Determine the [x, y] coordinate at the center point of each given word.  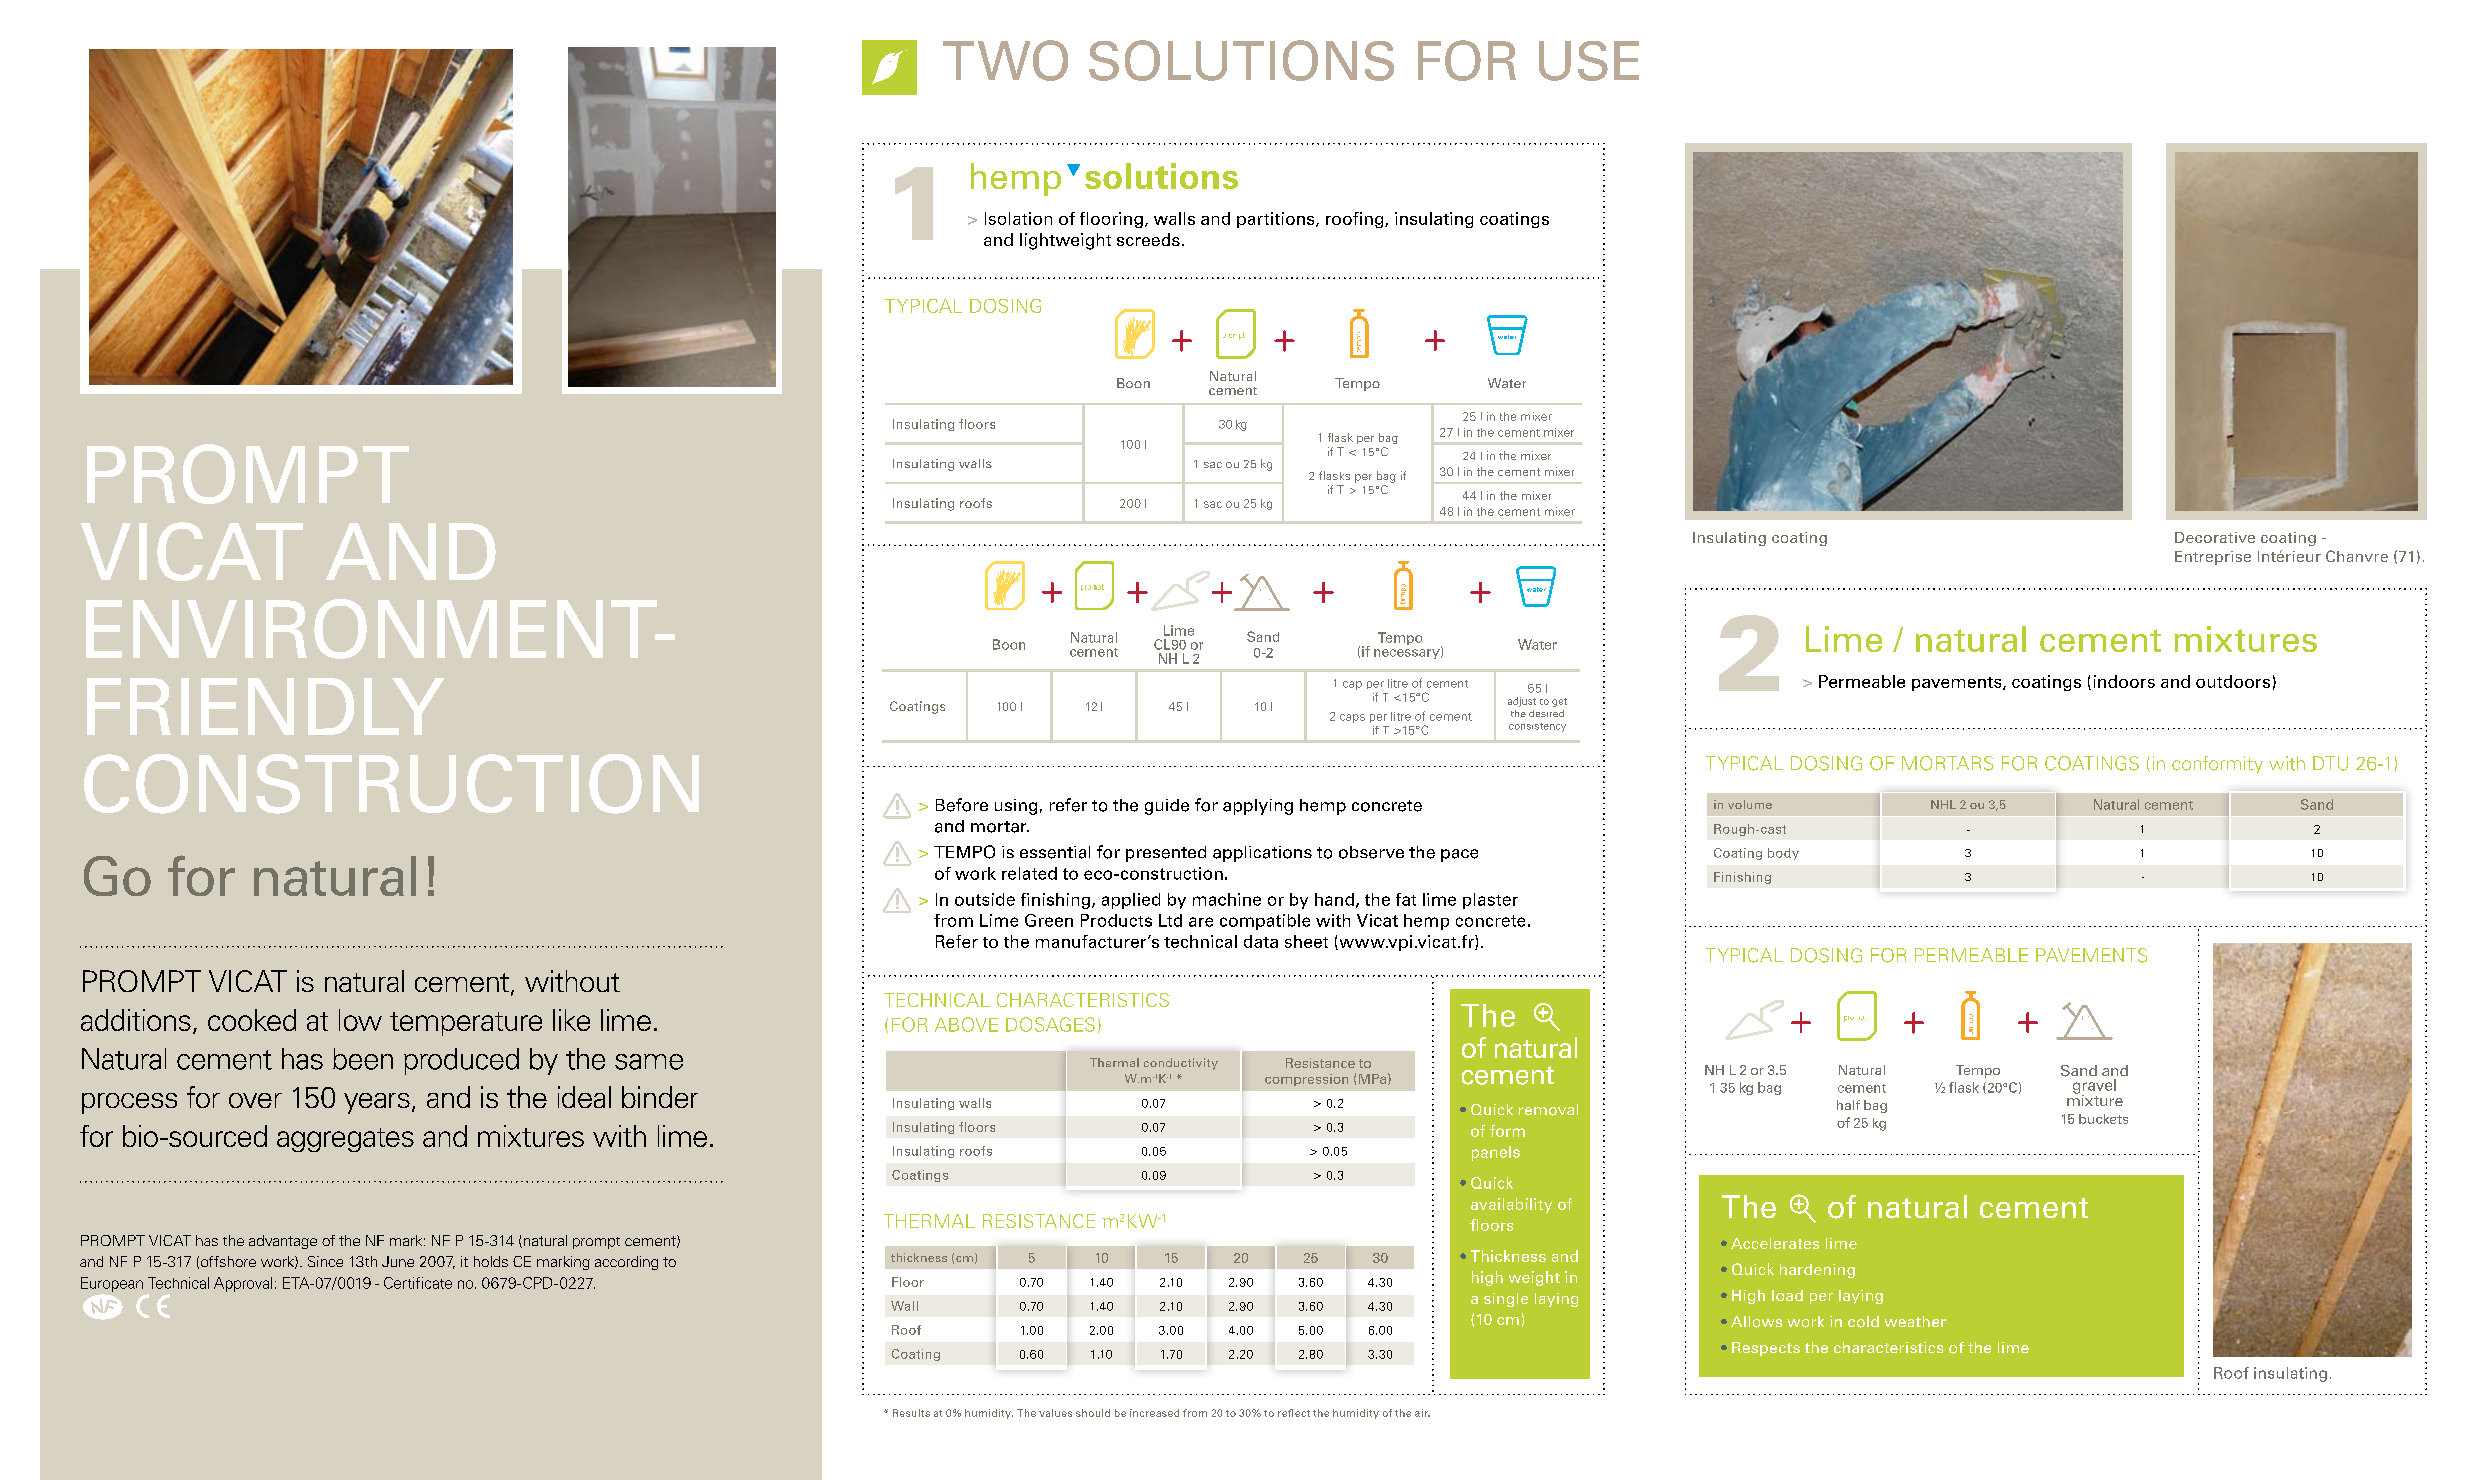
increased [1154, 1413]
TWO [1005, 60]
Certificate [418, 1283]
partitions [1277, 220]
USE [1589, 61]
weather [1915, 1321]
